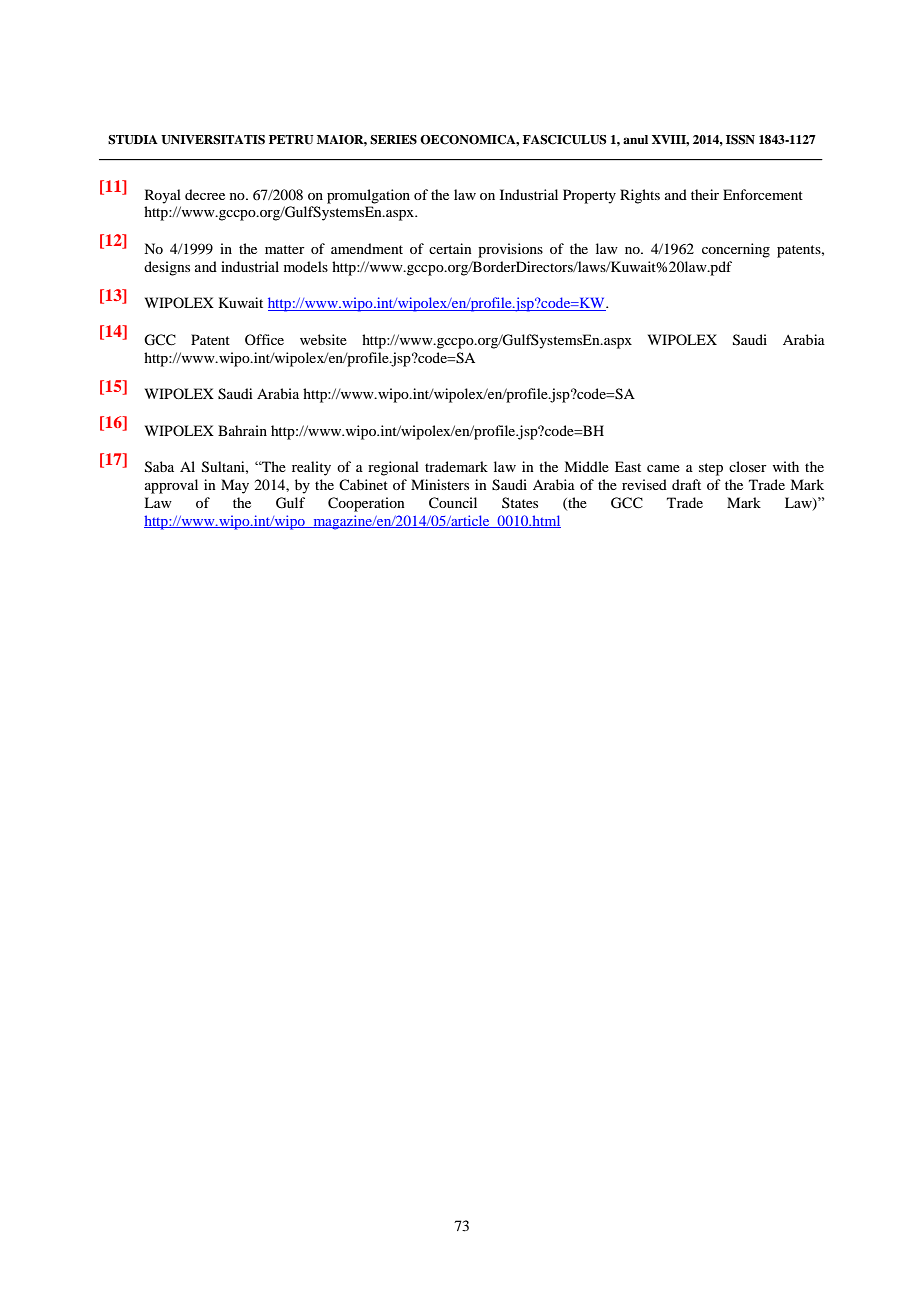 The image size is (924, 1308). What do you see at coordinates (323, 339) in the screenshot?
I see `website` at bounding box center [323, 339].
